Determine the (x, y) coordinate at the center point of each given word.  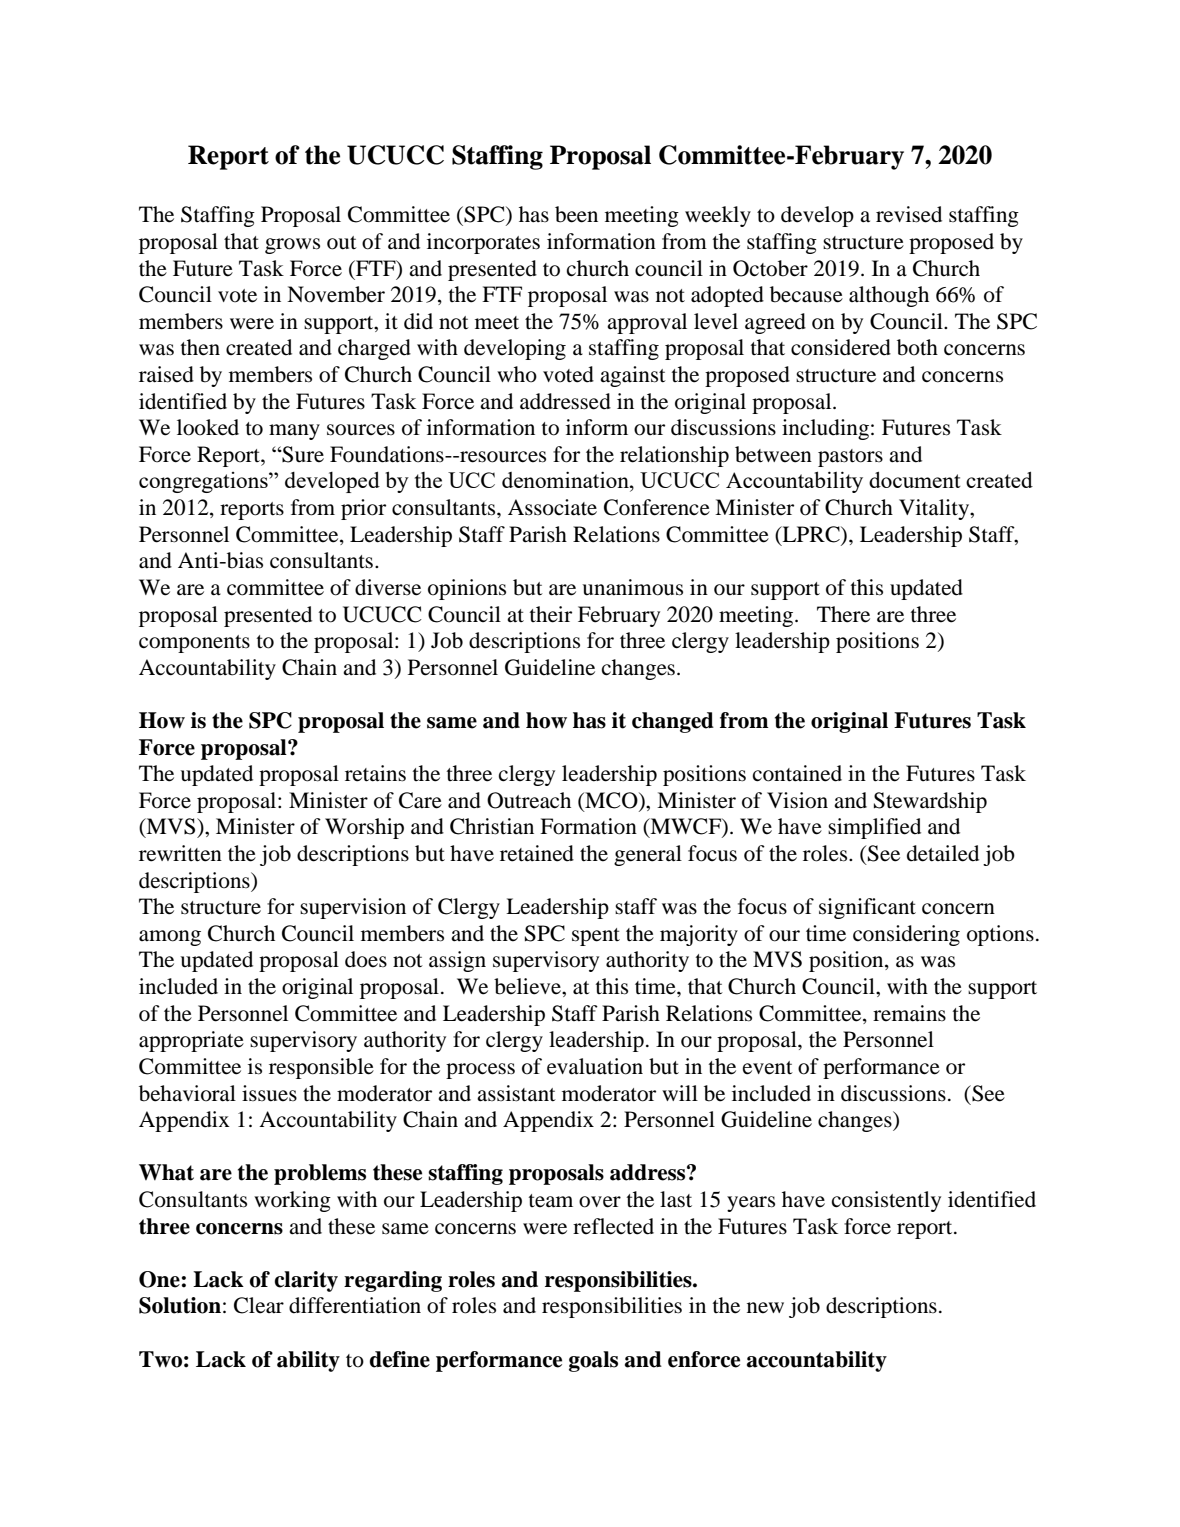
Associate (552, 507)
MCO (611, 801)
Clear (259, 1305)
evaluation (595, 1066)
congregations (204, 482)
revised (909, 214)
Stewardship (930, 802)
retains (375, 773)
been (576, 214)
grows (292, 246)
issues (269, 1093)
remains (909, 1013)
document (915, 480)
